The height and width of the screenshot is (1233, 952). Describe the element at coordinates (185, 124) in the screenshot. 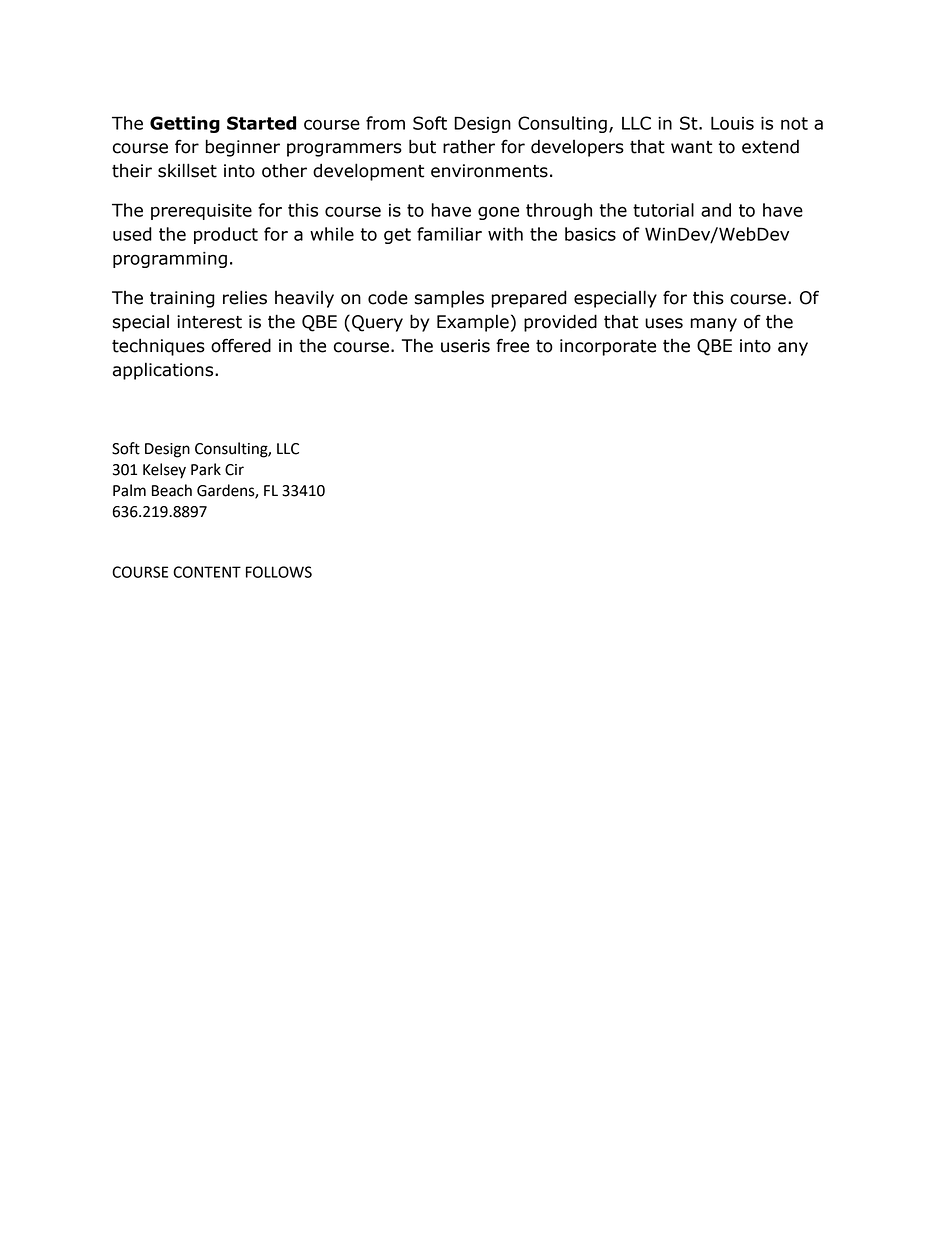

I see `Getting` at that location.
